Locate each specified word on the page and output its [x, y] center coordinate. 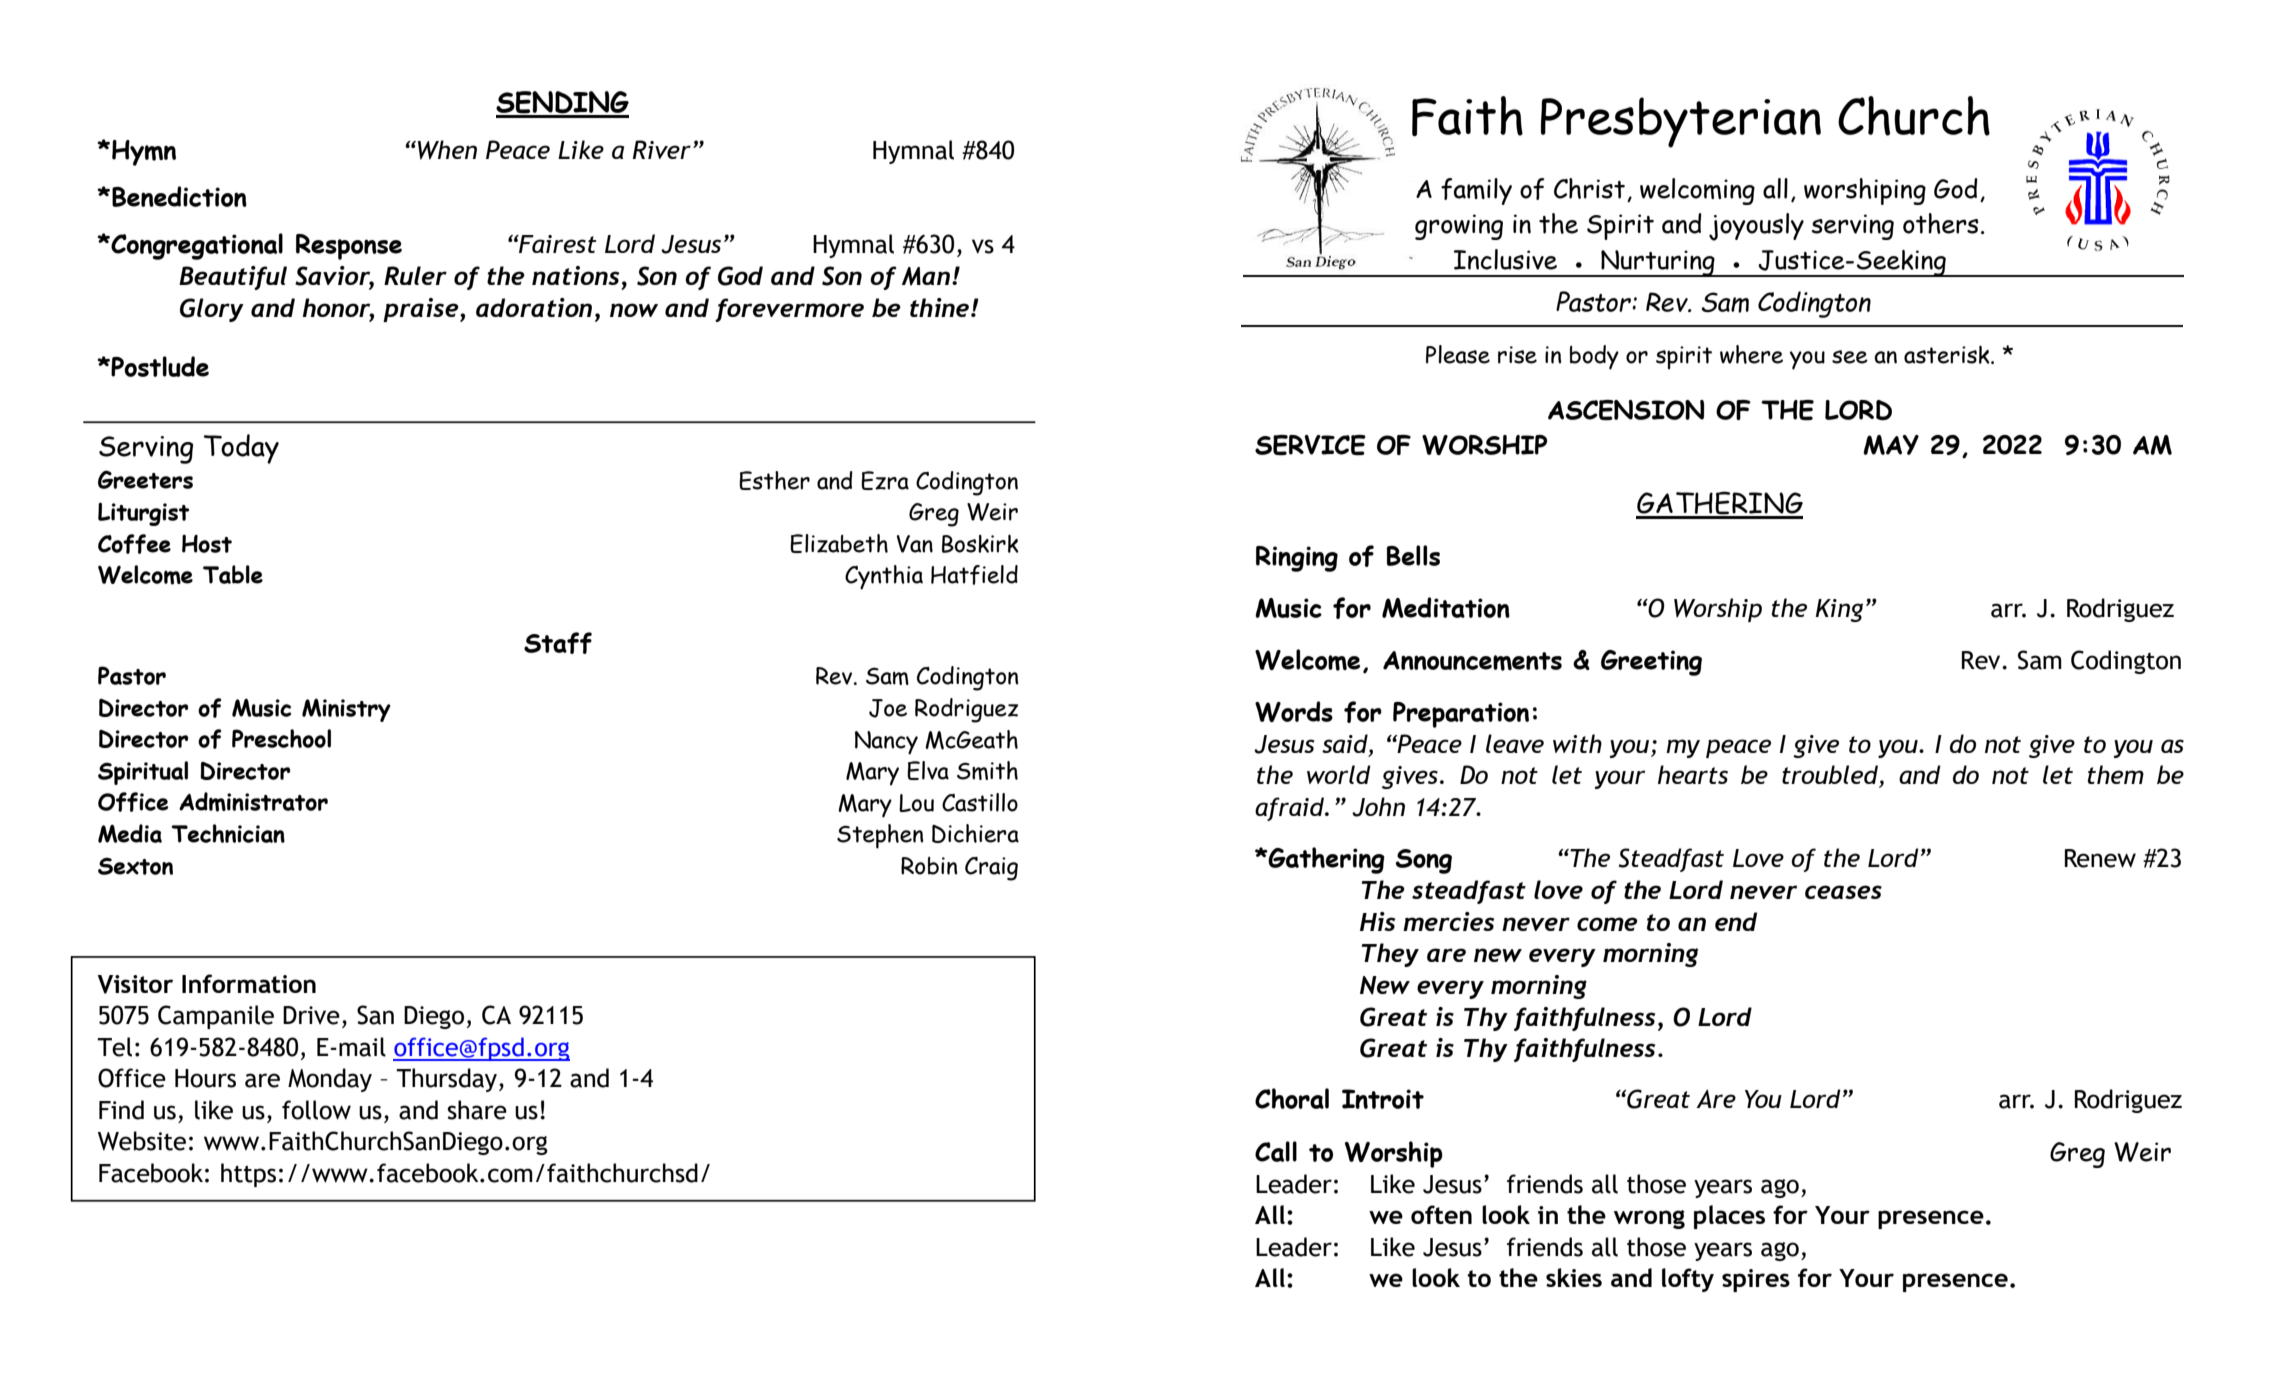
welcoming [1697, 191]
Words [1294, 711]
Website [142, 1141]
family [1476, 191]
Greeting [1651, 663]
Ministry [346, 710]
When [447, 150]
